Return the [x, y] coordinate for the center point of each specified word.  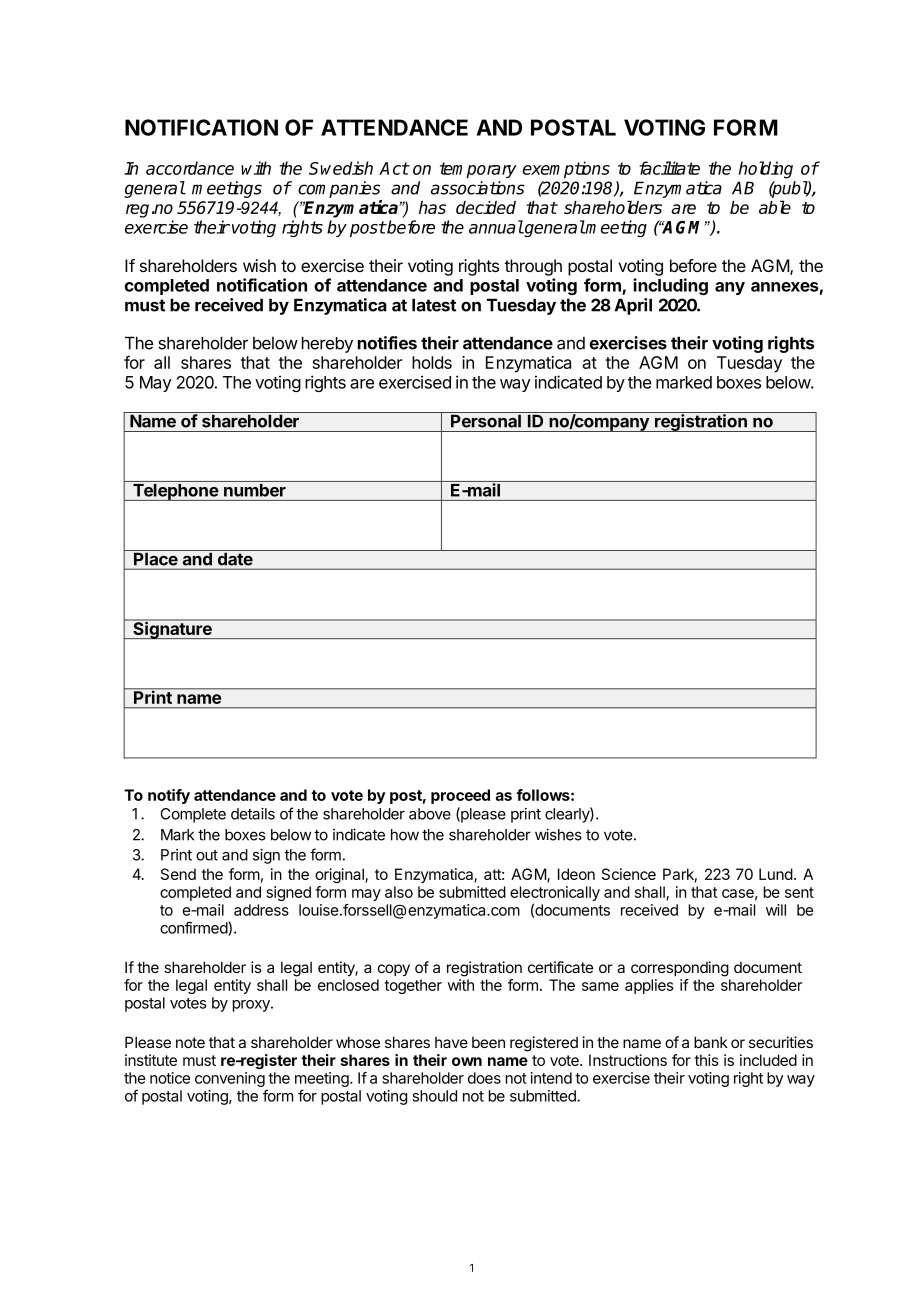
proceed [460, 796]
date [234, 558]
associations [478, 188]
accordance [190, 168]
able [775, 207]
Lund [776, 874]
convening [230, 1079]
